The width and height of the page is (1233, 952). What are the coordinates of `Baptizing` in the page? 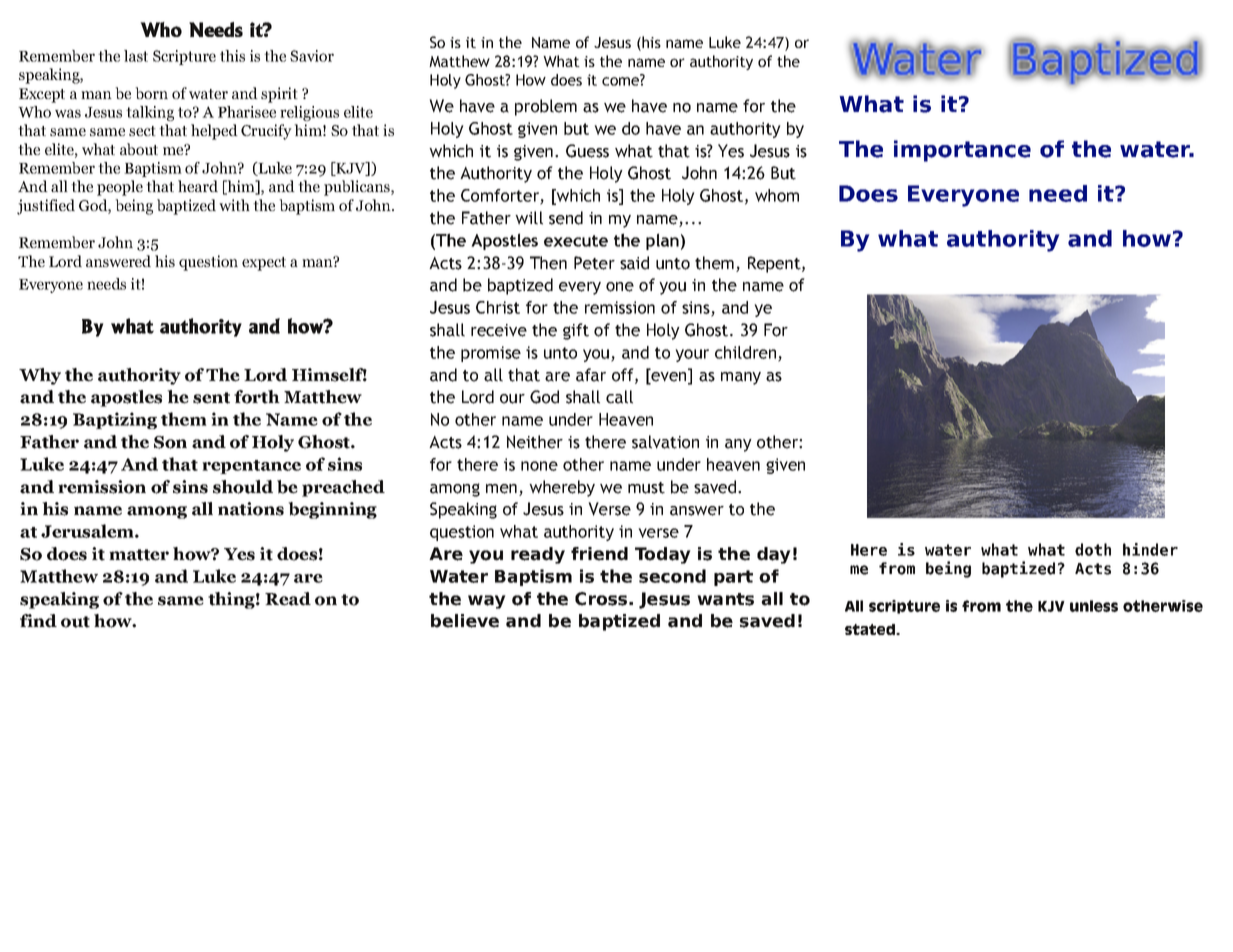 It's located at (115, 420).
